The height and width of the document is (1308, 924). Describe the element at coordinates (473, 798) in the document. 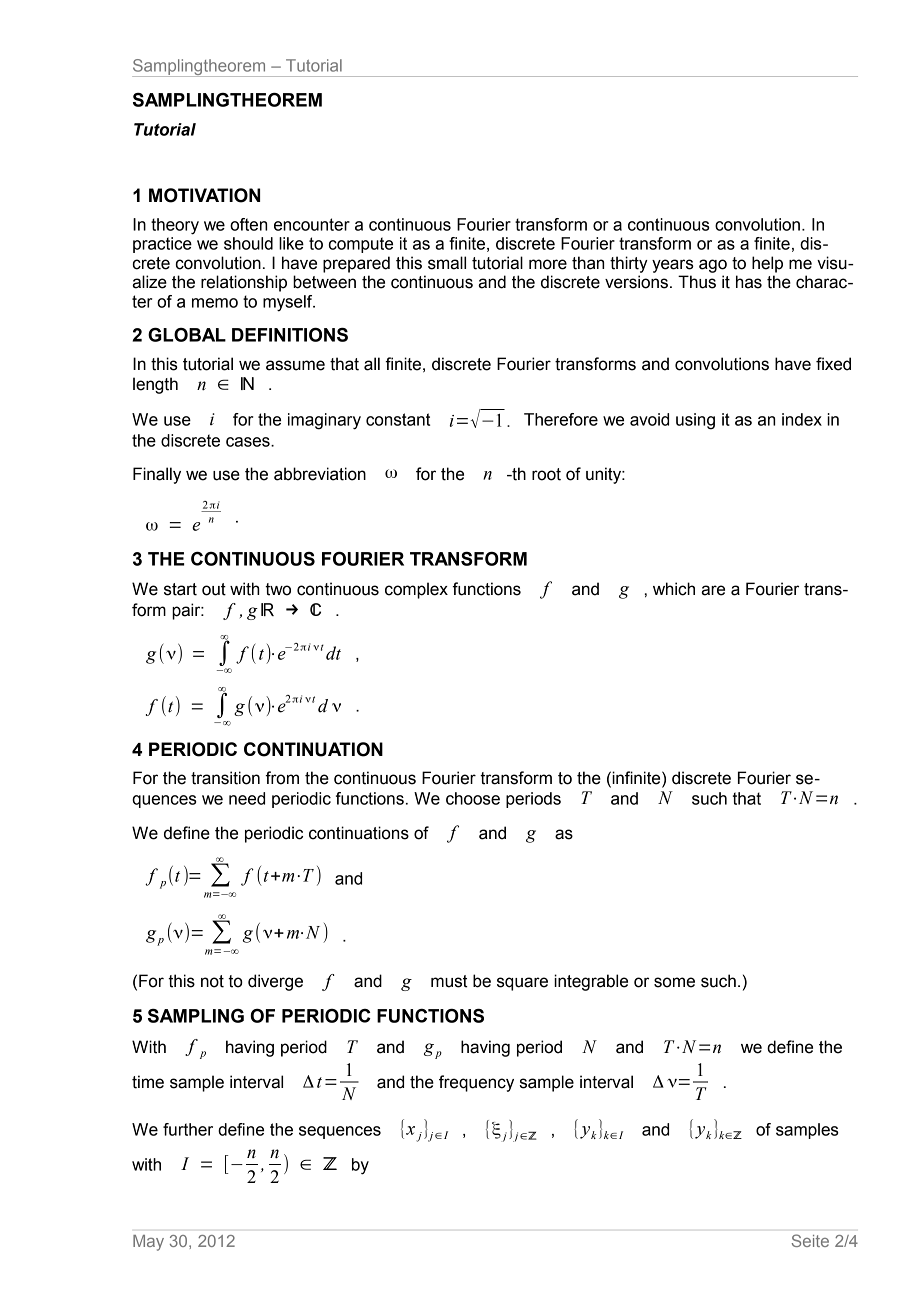

I see `choose` at that location.
